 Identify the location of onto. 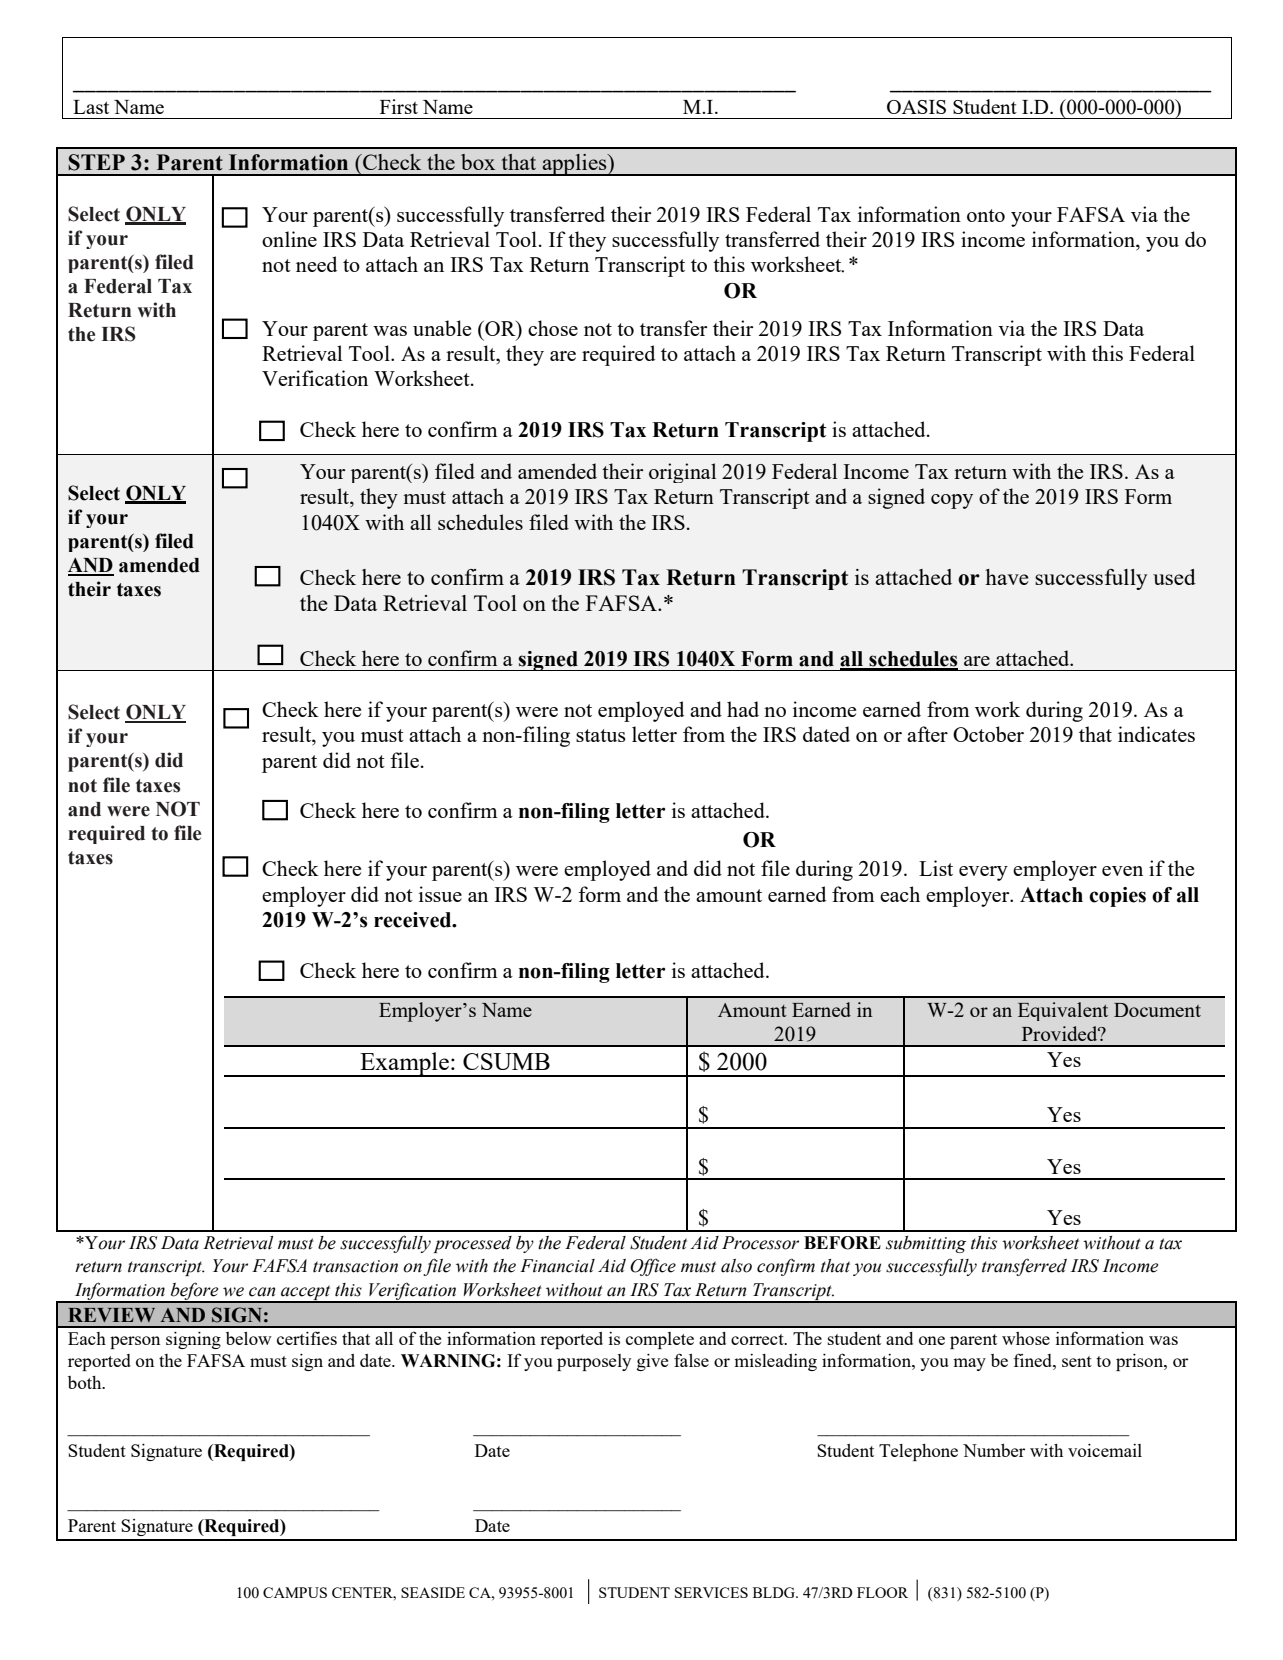
(986, 215).
